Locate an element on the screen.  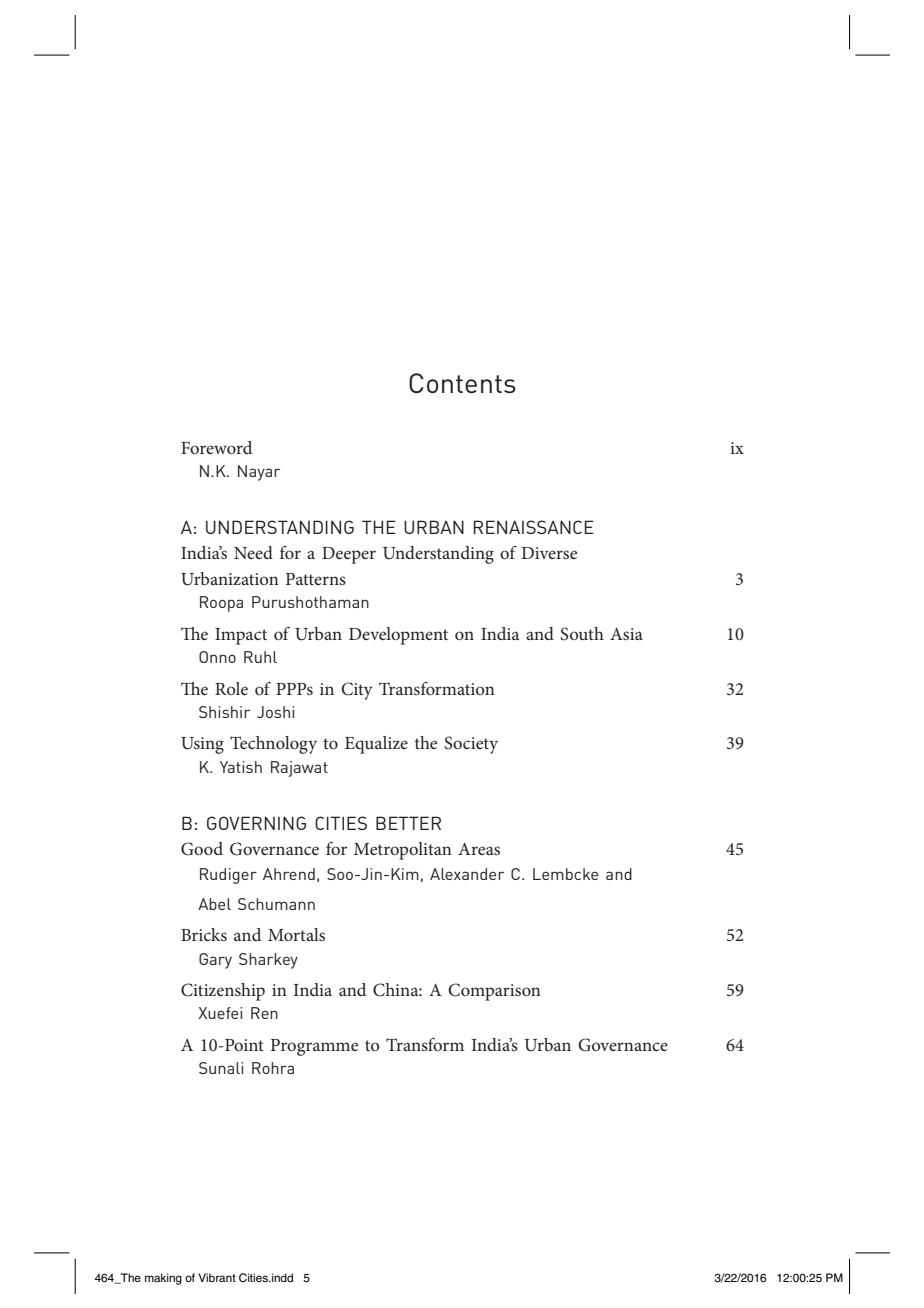
making is located at coordinates (163, 1279).
